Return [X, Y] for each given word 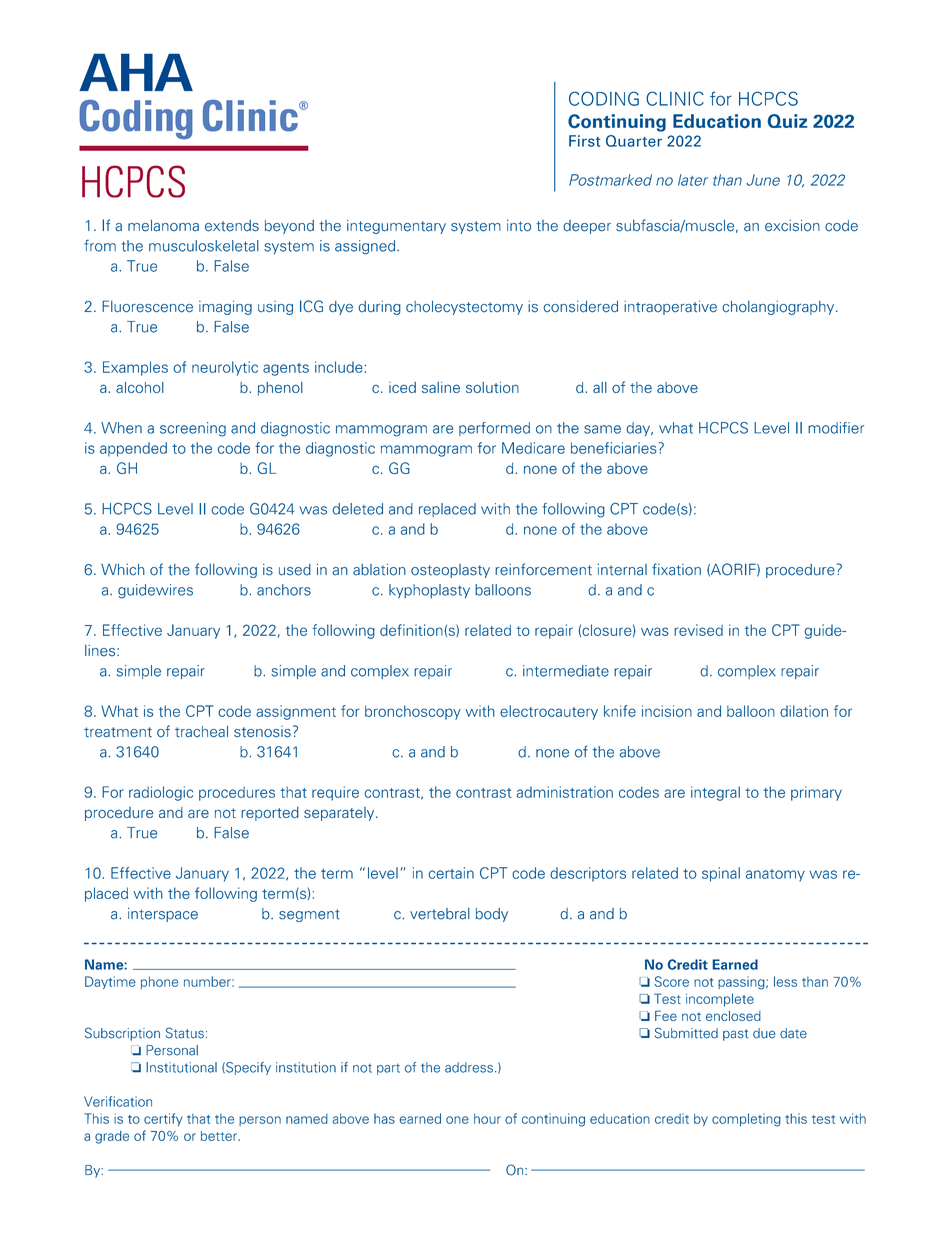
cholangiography [779, 308]
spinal [721, 874]
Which [123, 570]
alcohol [140, 387]
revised [698, 630]
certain [451, 873]
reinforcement [543, 569]
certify [163, 1119]
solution [492, 387]
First [584, 141]
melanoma [163, 226]
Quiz [787, 121]
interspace [163, 915]
